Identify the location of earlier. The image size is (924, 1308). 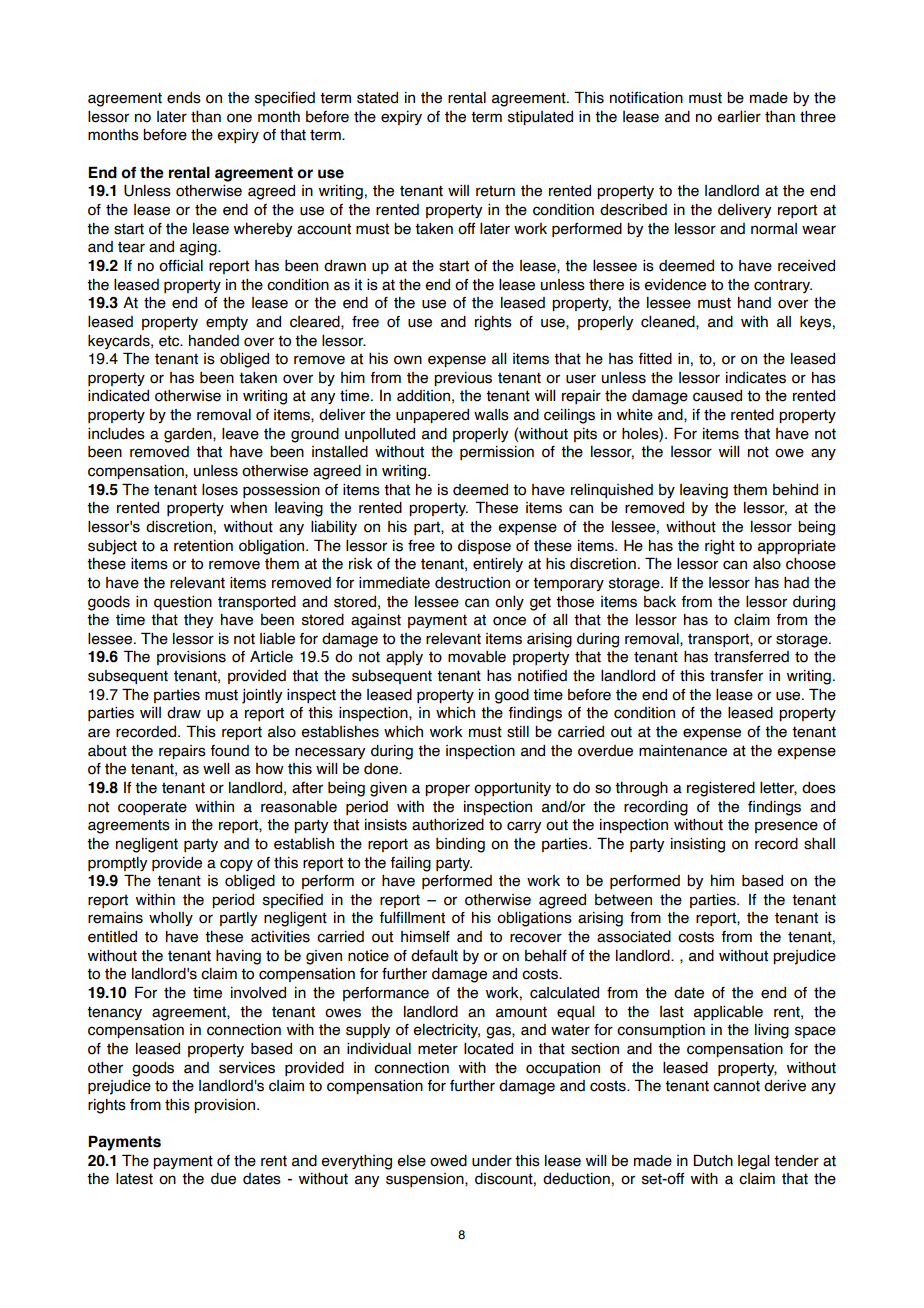
(739, 117).
